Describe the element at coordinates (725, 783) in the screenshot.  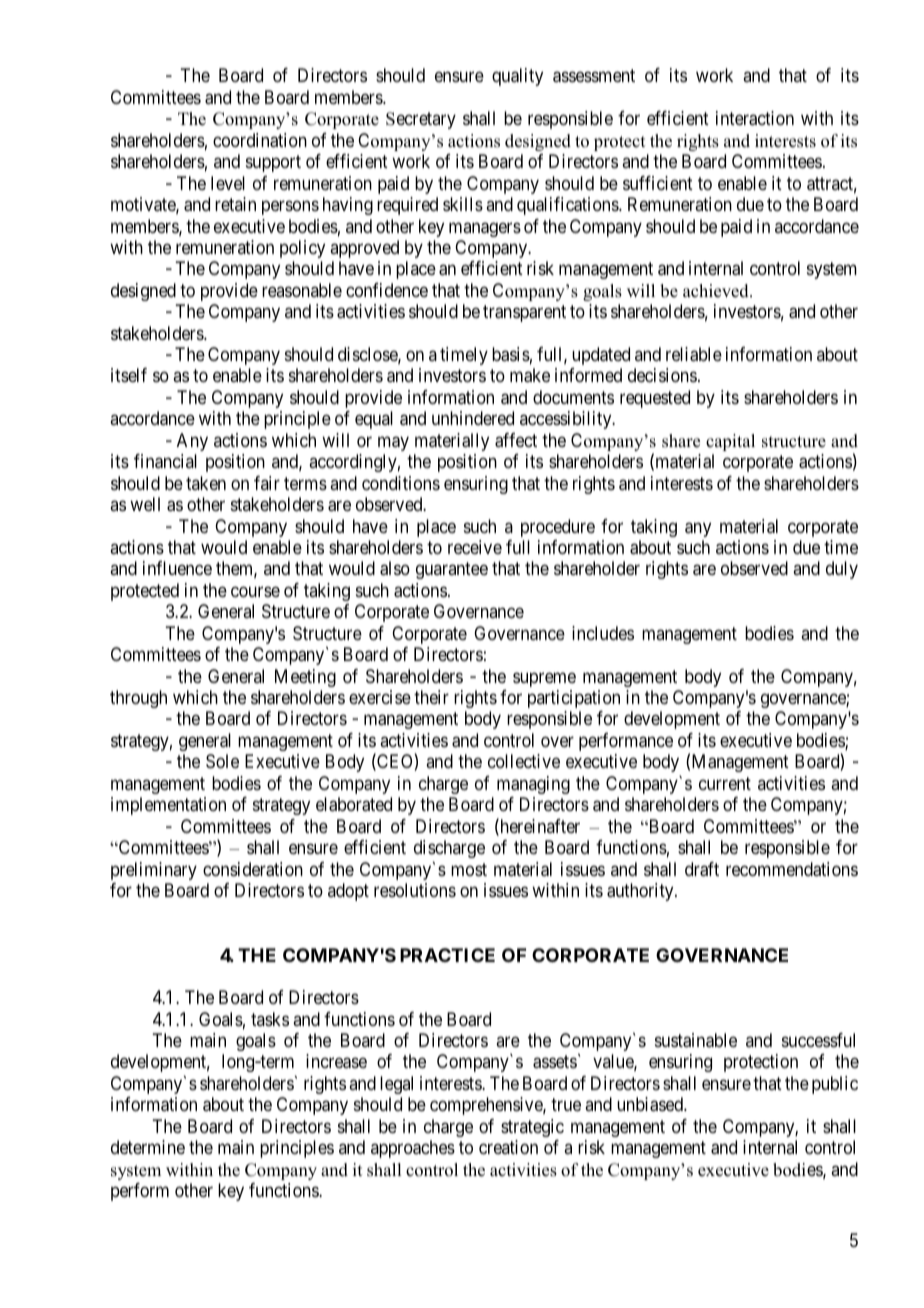
I see `current` at that location.
